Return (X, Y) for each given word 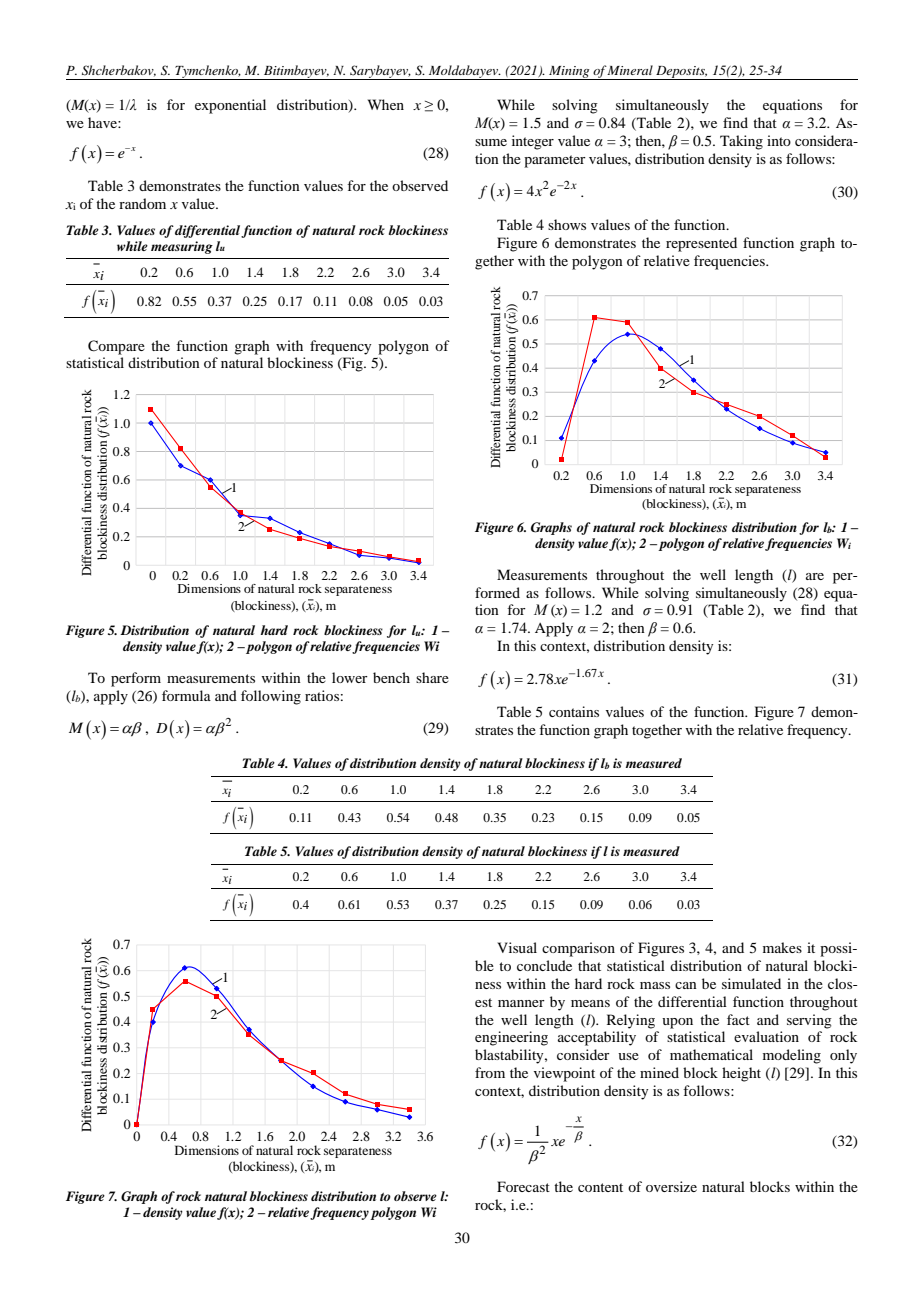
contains (574, 711)
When (386, 104)
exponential (230, 106)
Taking (741, 142)
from (490, 1072)
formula (186, 695)
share (432, 677)
